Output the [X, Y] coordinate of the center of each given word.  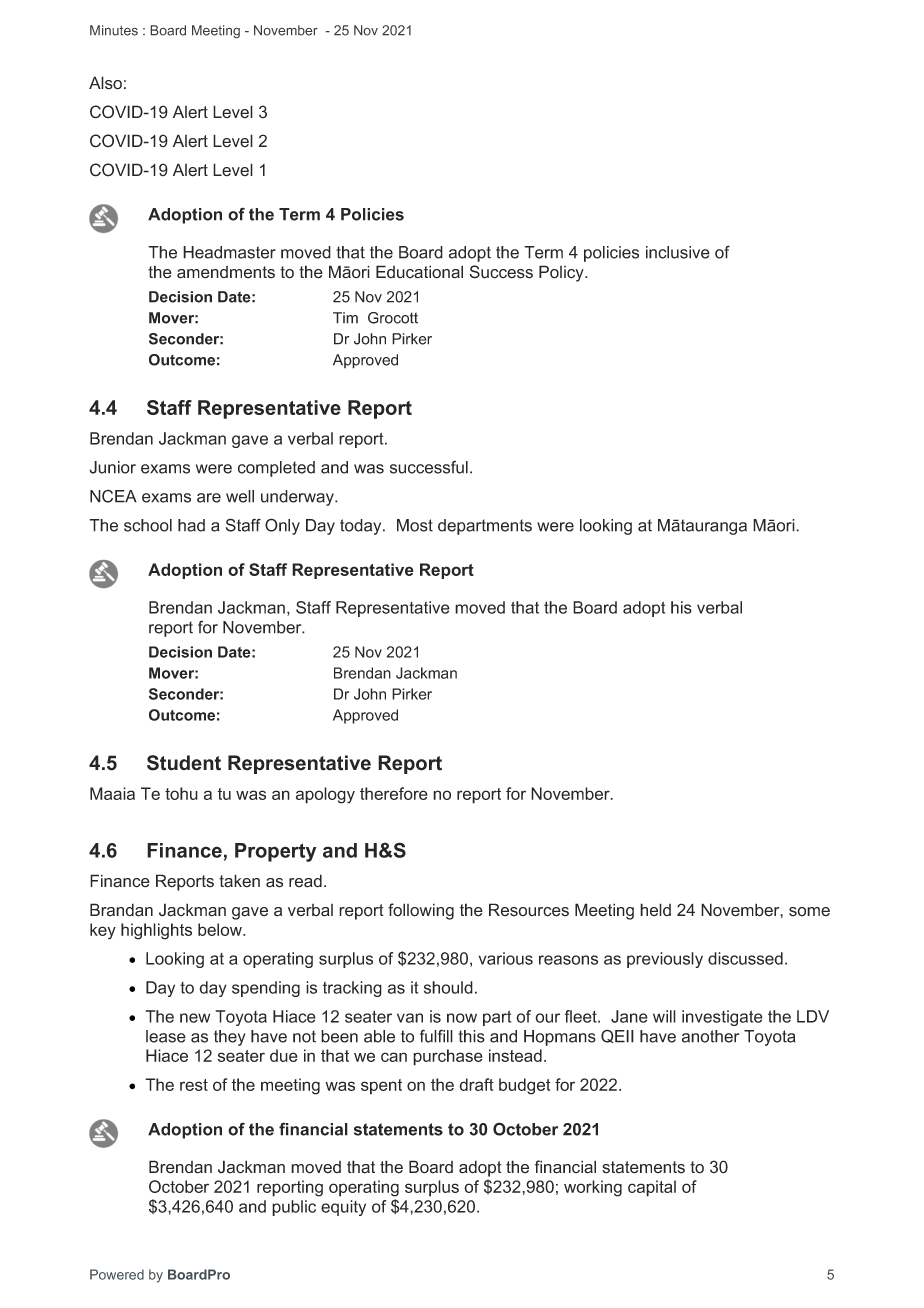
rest [194, 1085]
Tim [345, 318]
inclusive [678, 252]
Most [415, 525]
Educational [419, 272]
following [421, 911]
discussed [745, 958]
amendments [226, 272]
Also [105, 83]
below [221, 929]
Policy [562, 273]
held [655, 910]
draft [476, 1084]
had [191, 525]
